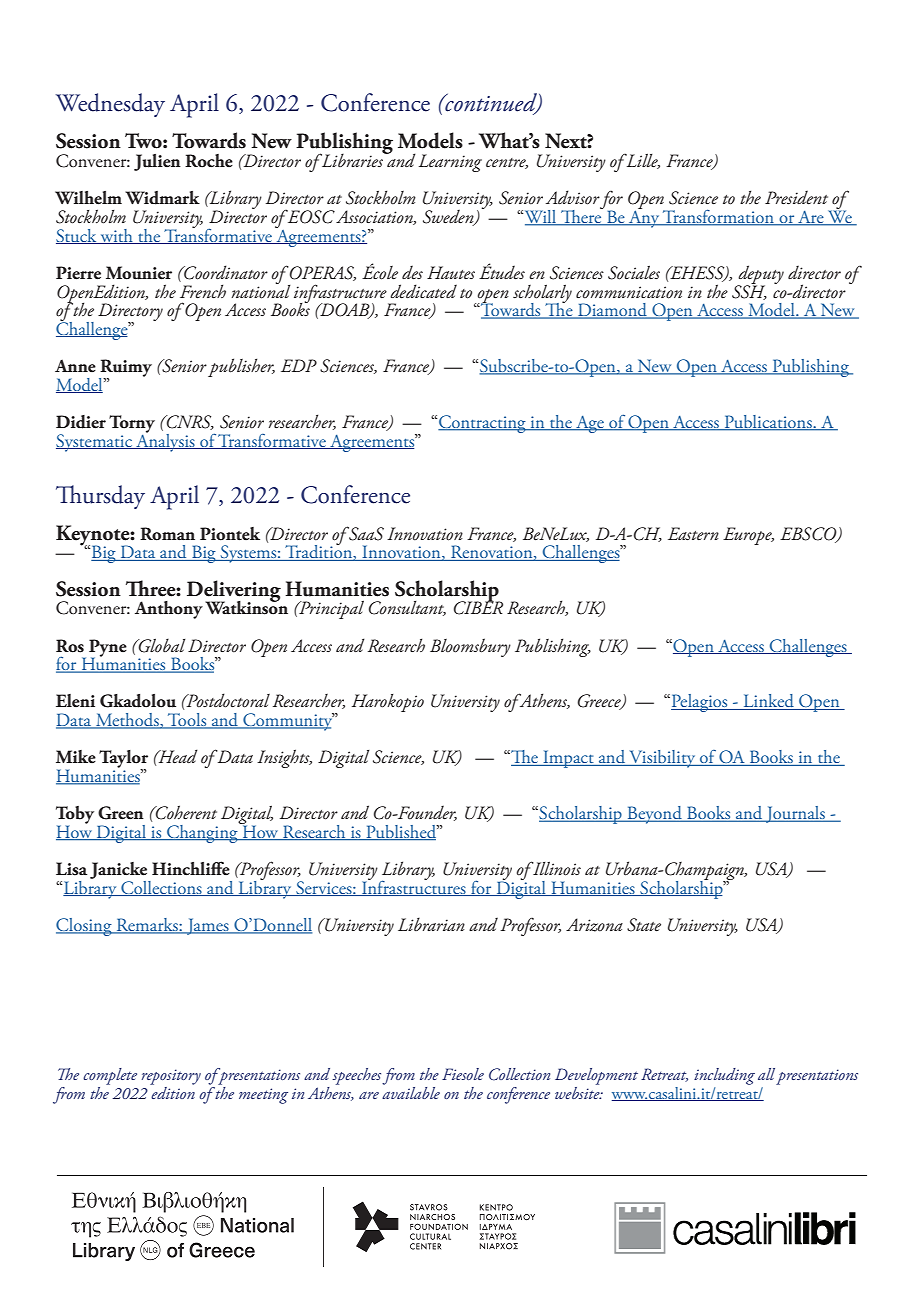 This screenshot has height=1307, width=924. Describe the element at coordinates (411, 1091) in the screenshot. I see `available` at that location.
